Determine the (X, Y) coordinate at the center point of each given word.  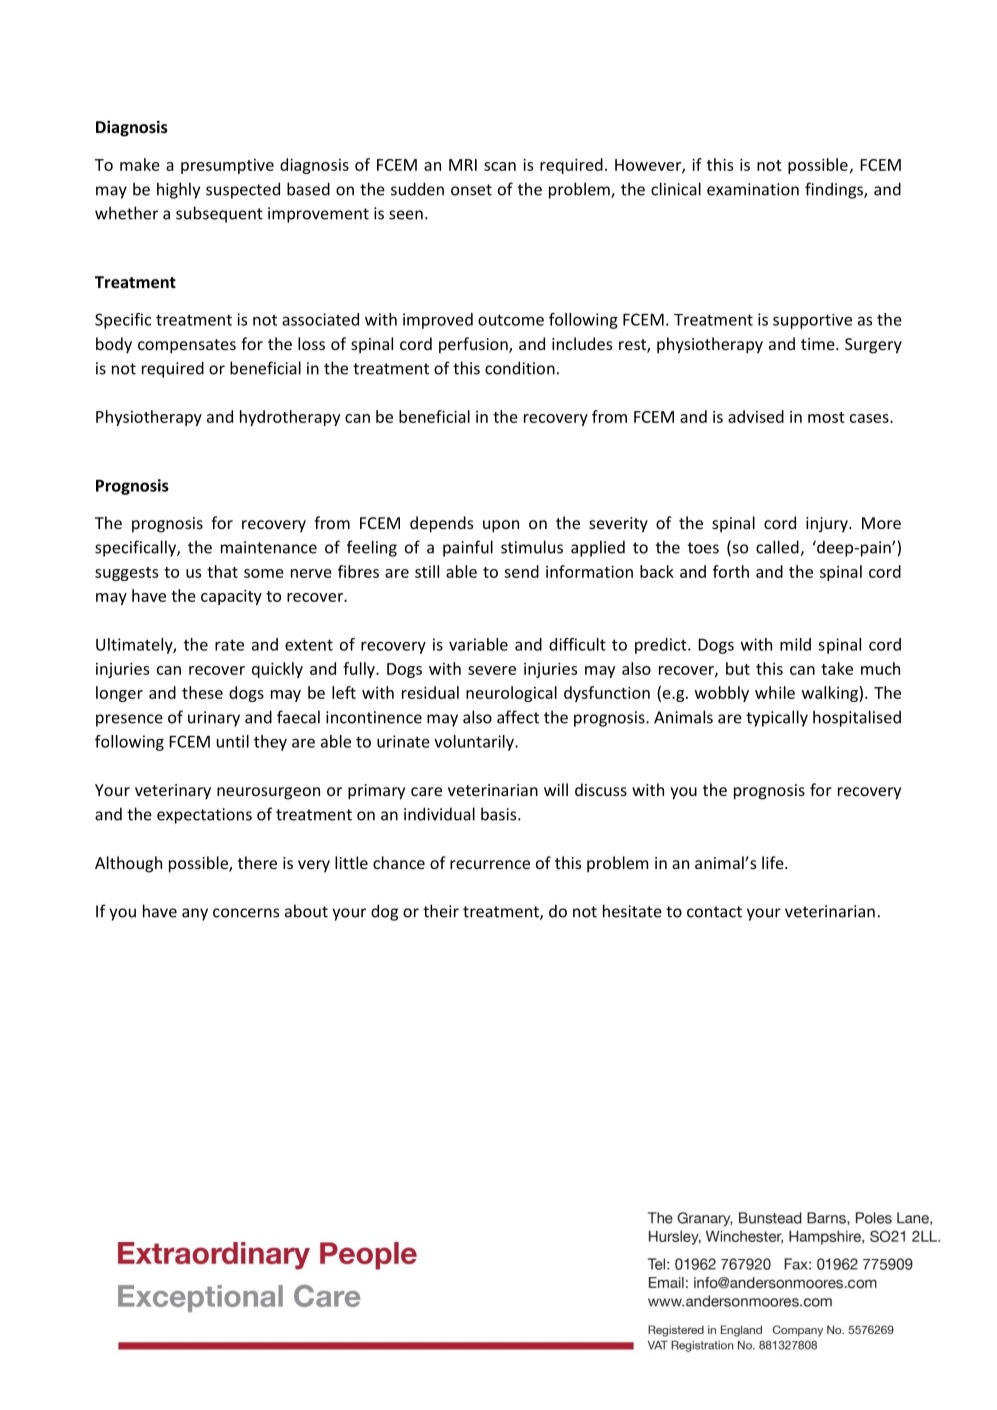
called (778, 548)
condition (520, 368)
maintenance (269, 547)
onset (471, 190)
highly (178, 190)
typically (777, 718)
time (819, 344)
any (195, 914)
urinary (214, 719)
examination (753, 189)
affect (518, 717)
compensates (187, 346)
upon (501, 526)
